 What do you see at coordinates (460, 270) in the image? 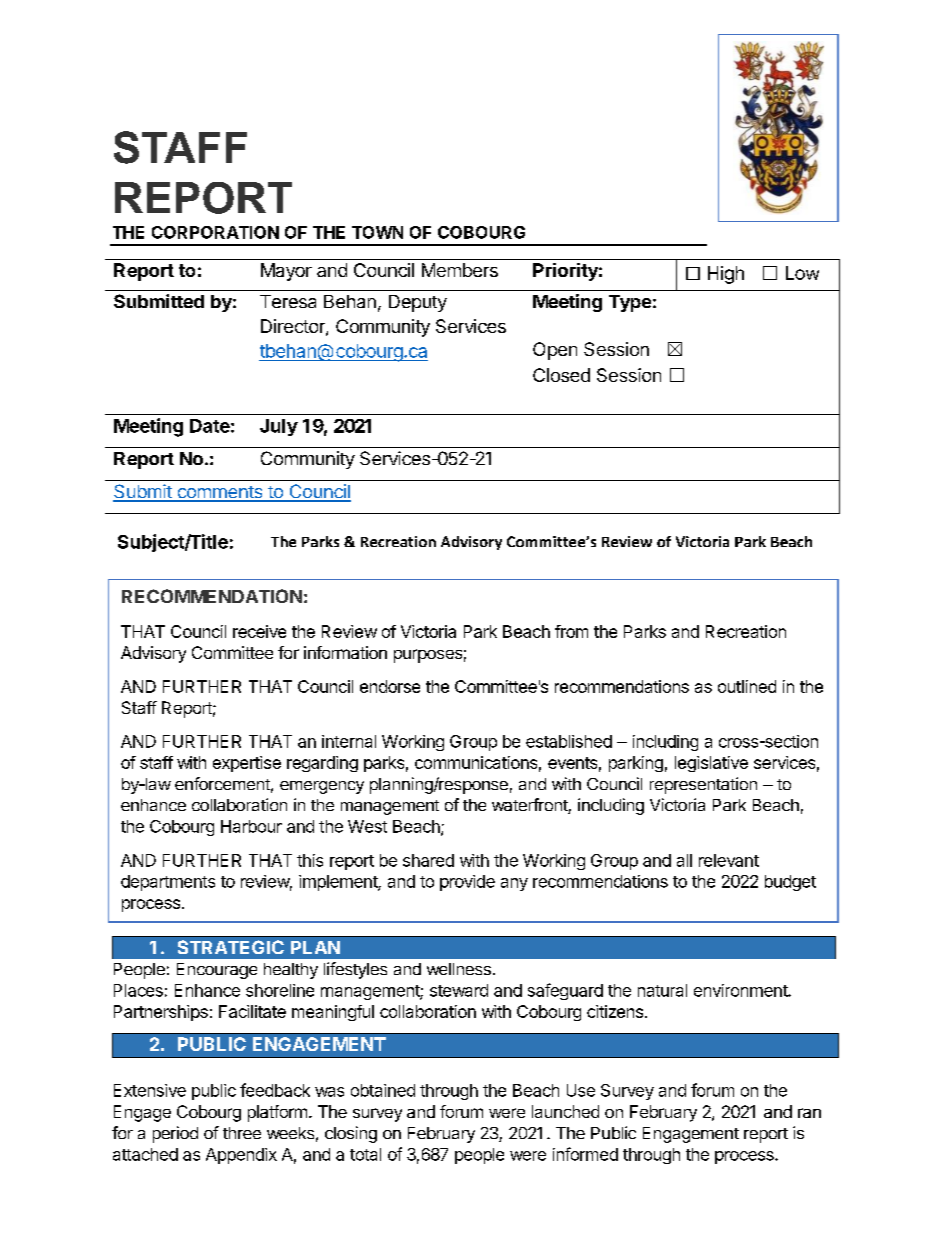
I see `Members` at bounding box center [460, 270].
